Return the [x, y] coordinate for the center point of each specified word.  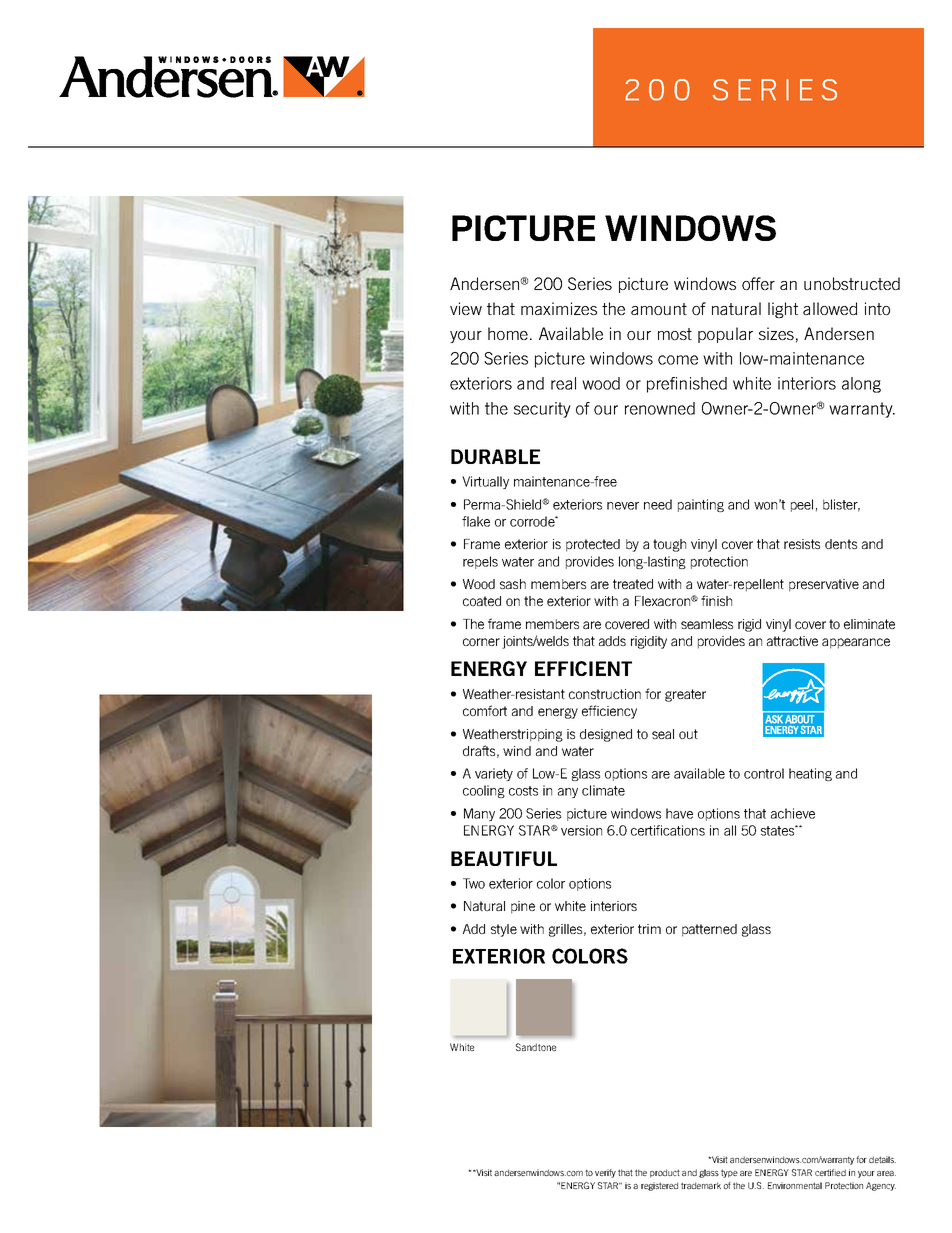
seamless [707, 624]
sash [513, 584]
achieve [793, 813]
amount [659, 309]
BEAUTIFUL [504, 858]
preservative [824, 585]
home [508, 333]
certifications [668, 830]
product [665, 1173]
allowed [830, 308]
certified [830, 1172]
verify [605, 1173]
